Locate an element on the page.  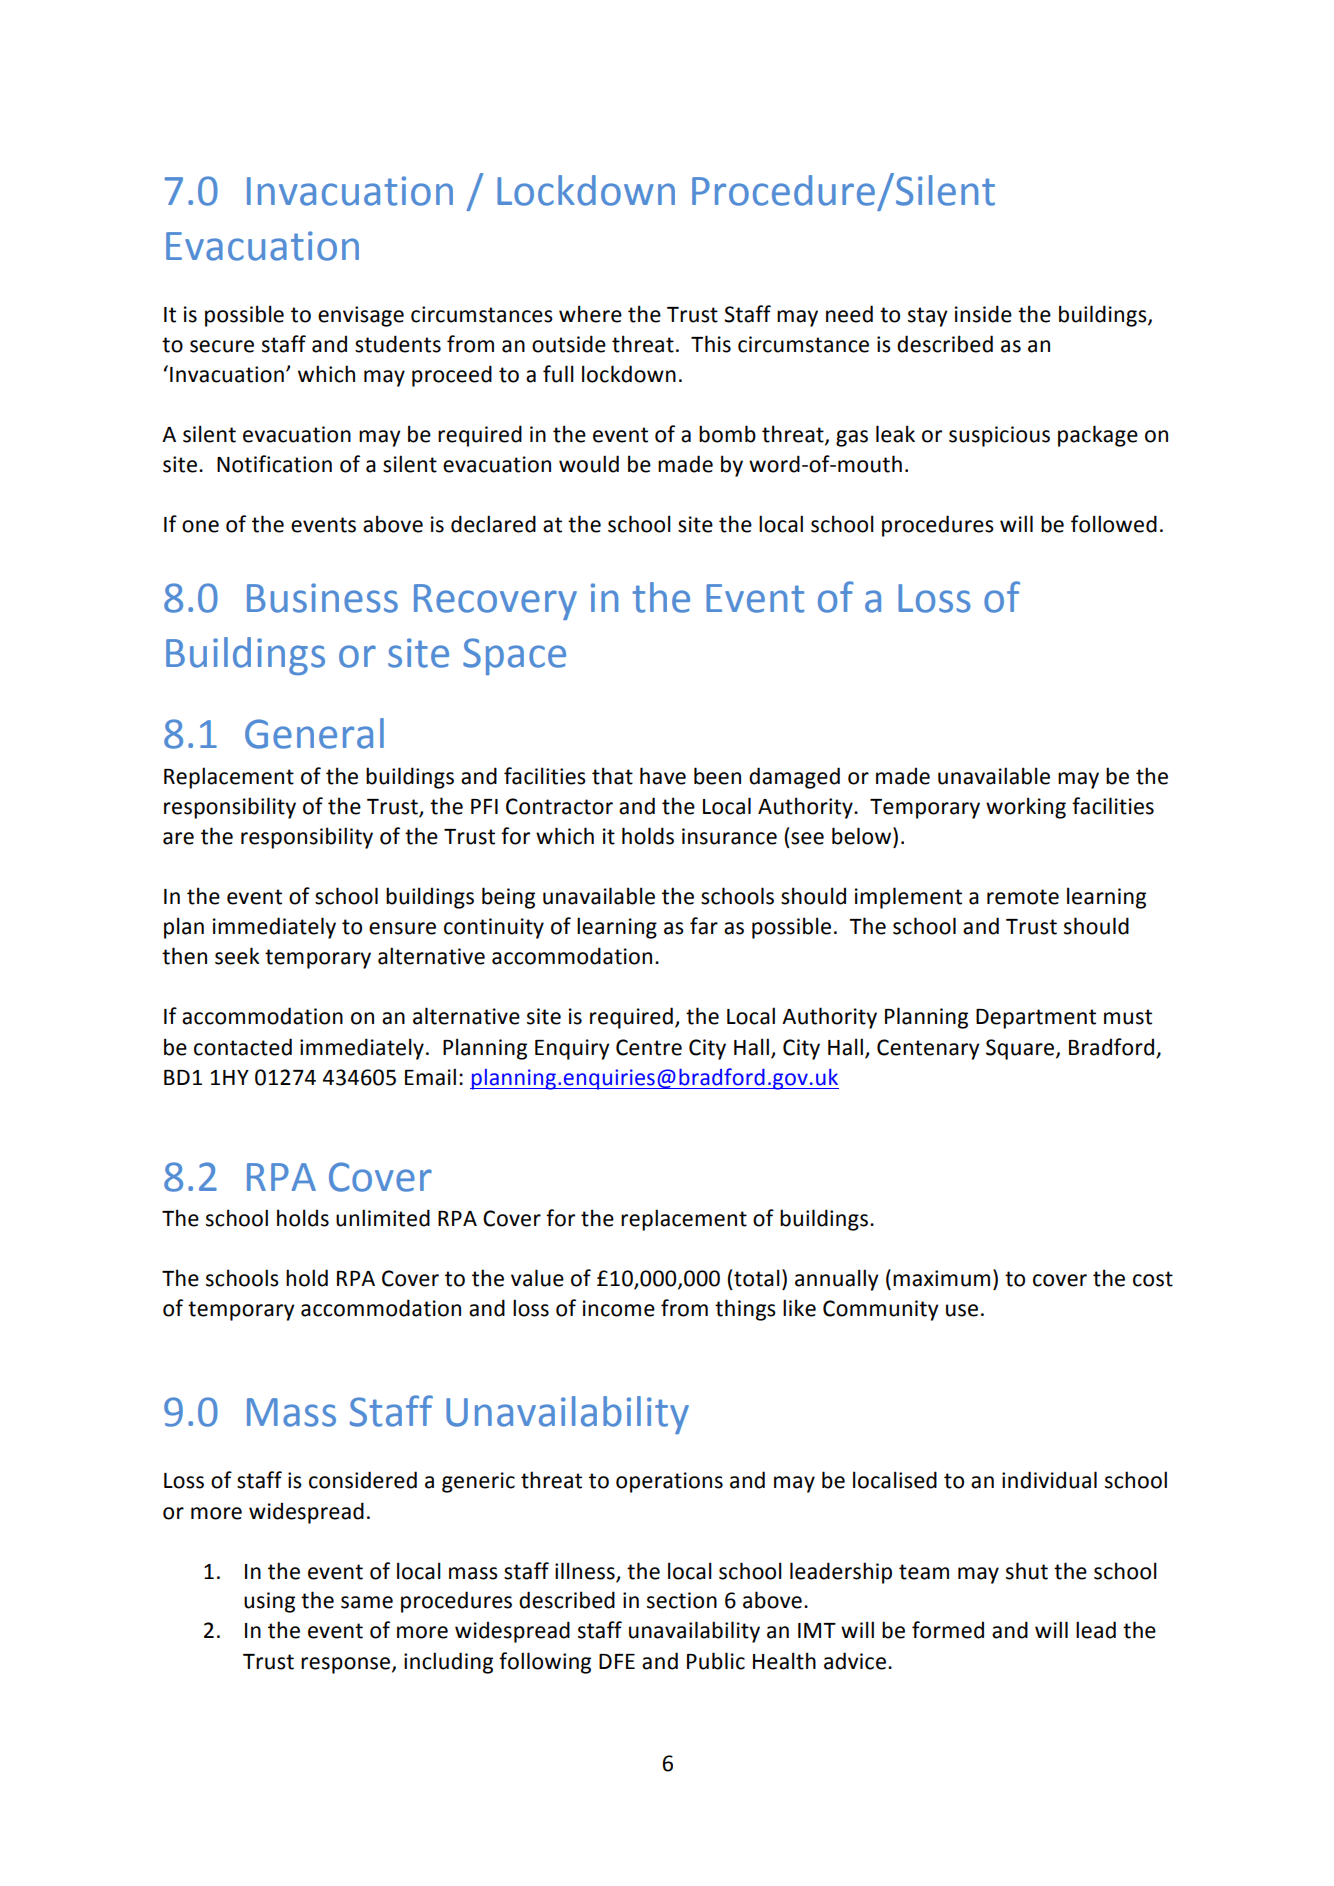
shut is located at coordinates (1027, 1571).
